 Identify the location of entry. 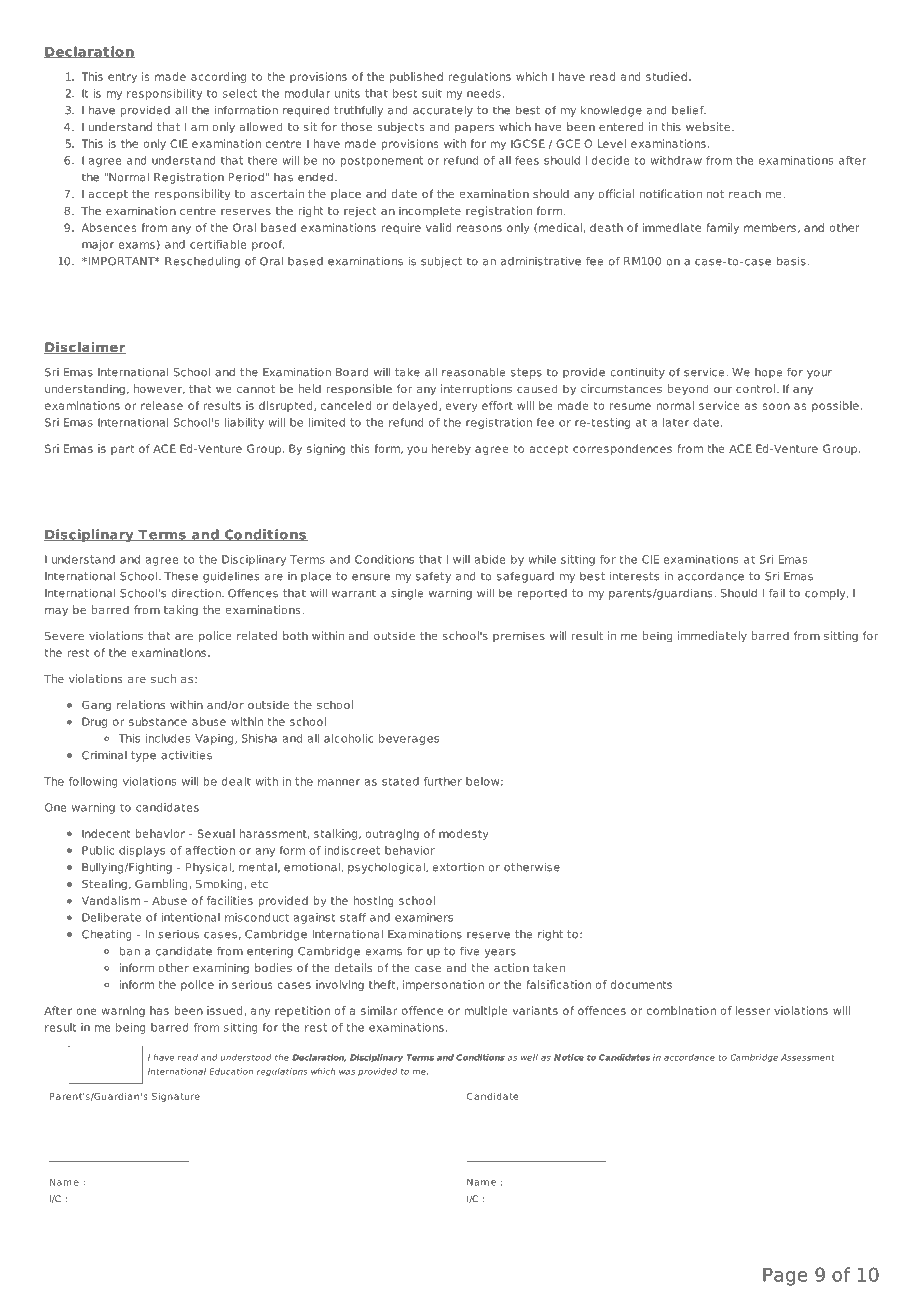
(122, 78).
